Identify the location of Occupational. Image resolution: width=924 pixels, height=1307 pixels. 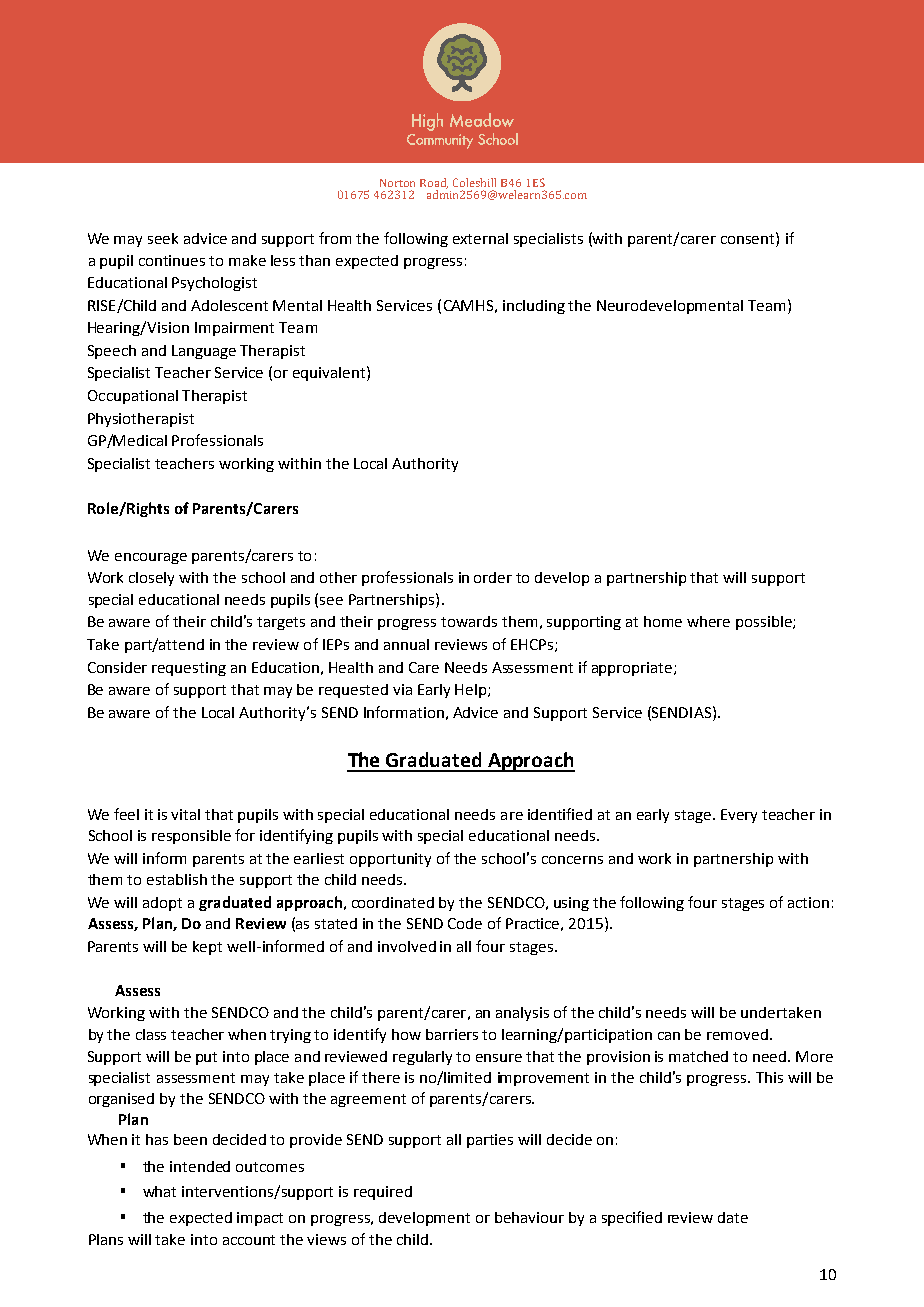
(133, 397).
